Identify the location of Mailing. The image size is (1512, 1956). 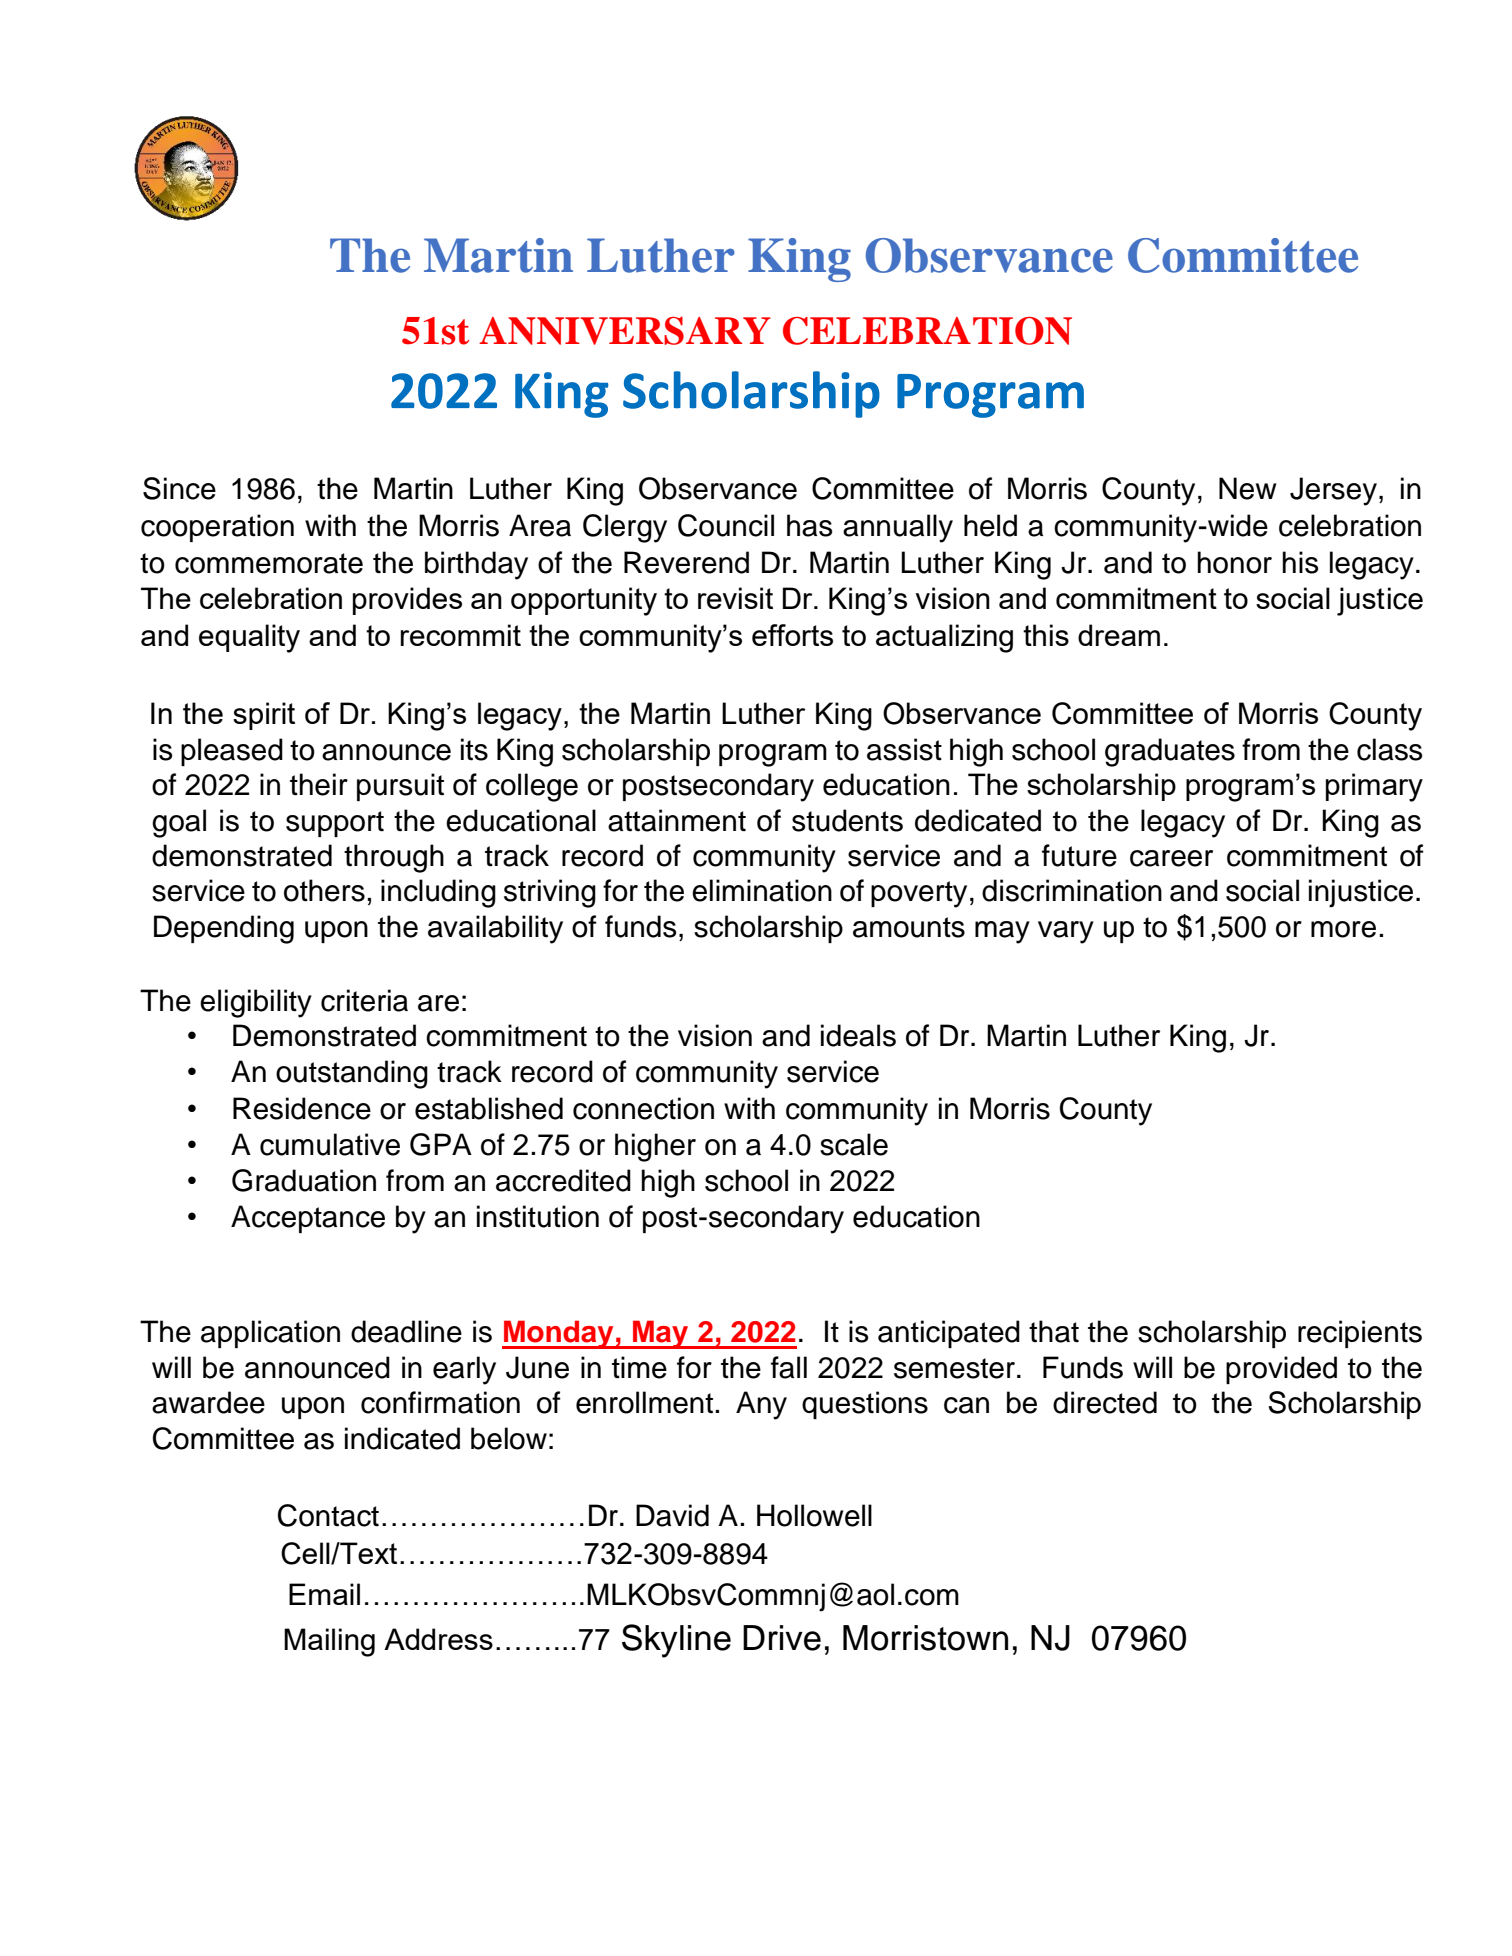
(329, 1642).
